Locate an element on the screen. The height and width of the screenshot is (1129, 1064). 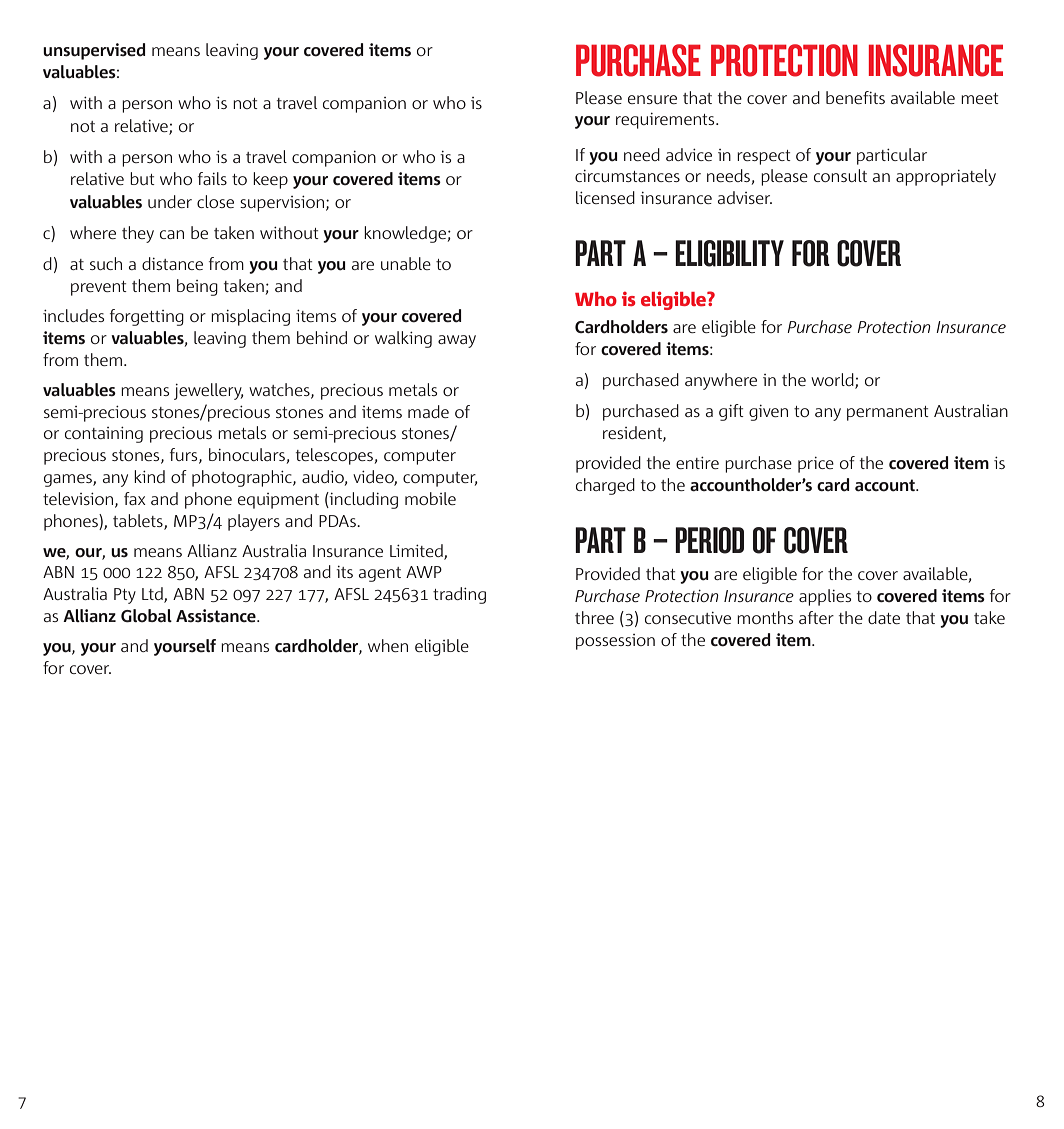
date is located at coordinates (884, 617).
